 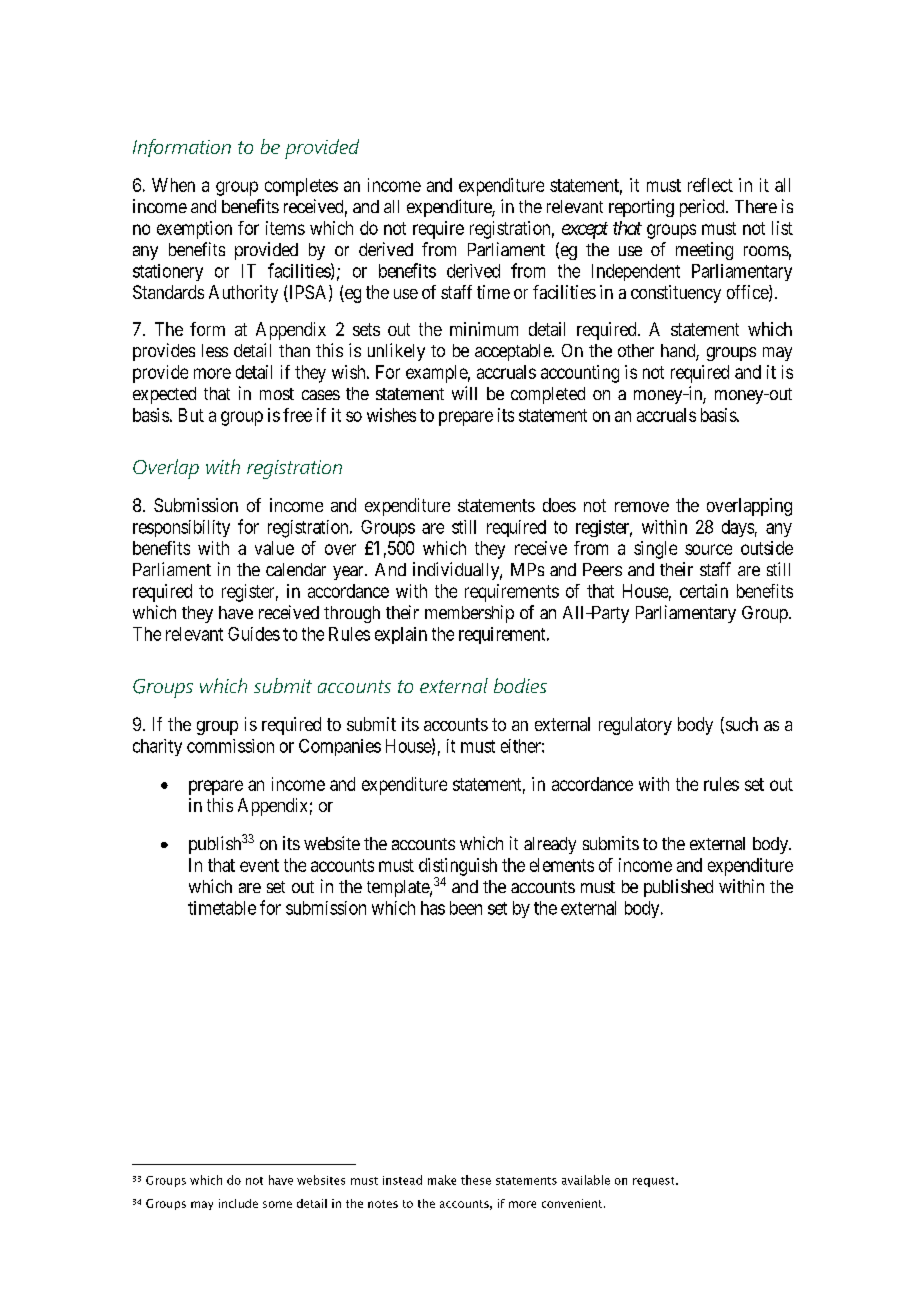 What do you see at coordinates (238, 1203) in the image?
I see `include` at bounding box center [238, 1203].
